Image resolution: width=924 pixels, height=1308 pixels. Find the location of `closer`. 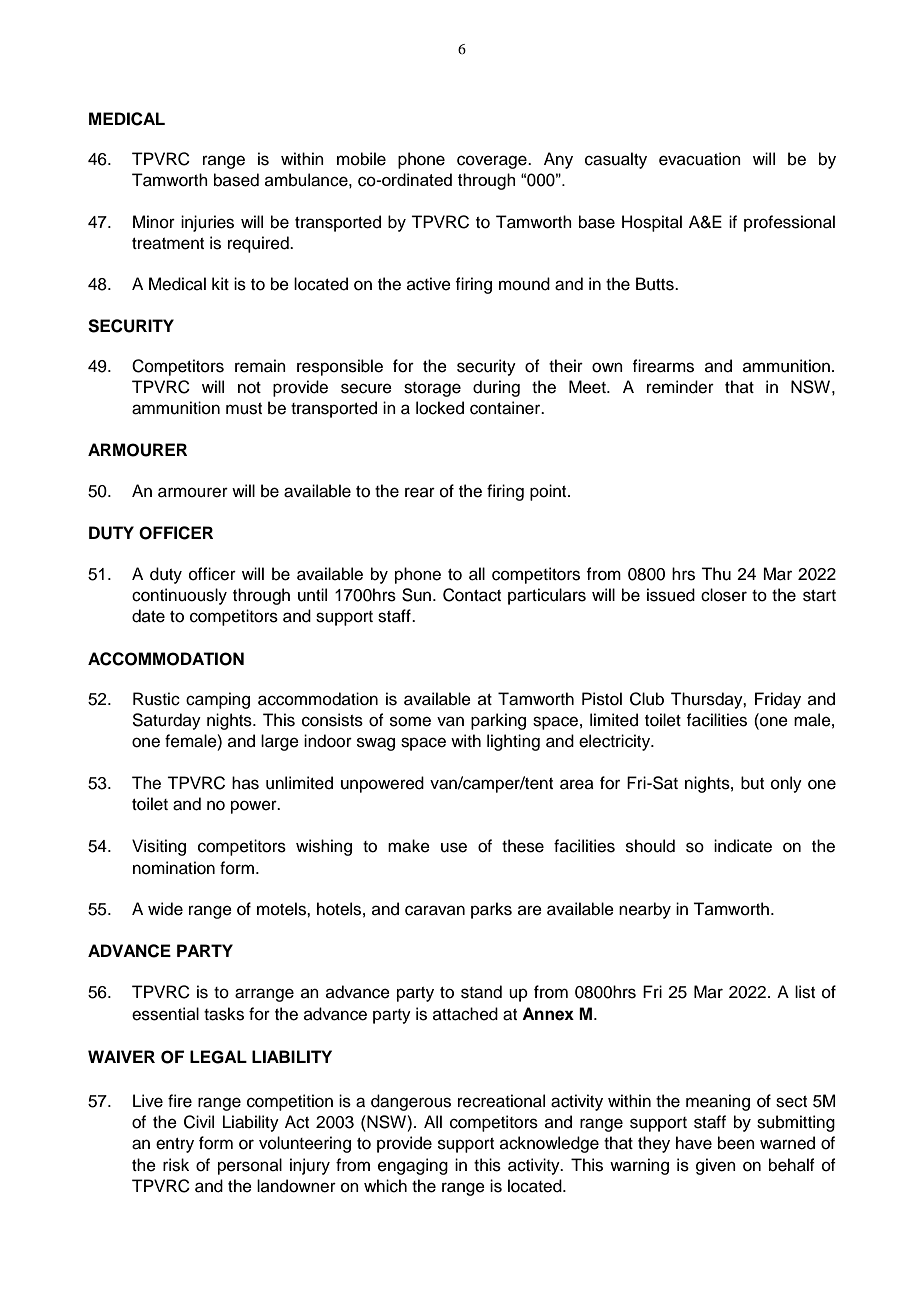

closer is located at coordinates (724, 595).
